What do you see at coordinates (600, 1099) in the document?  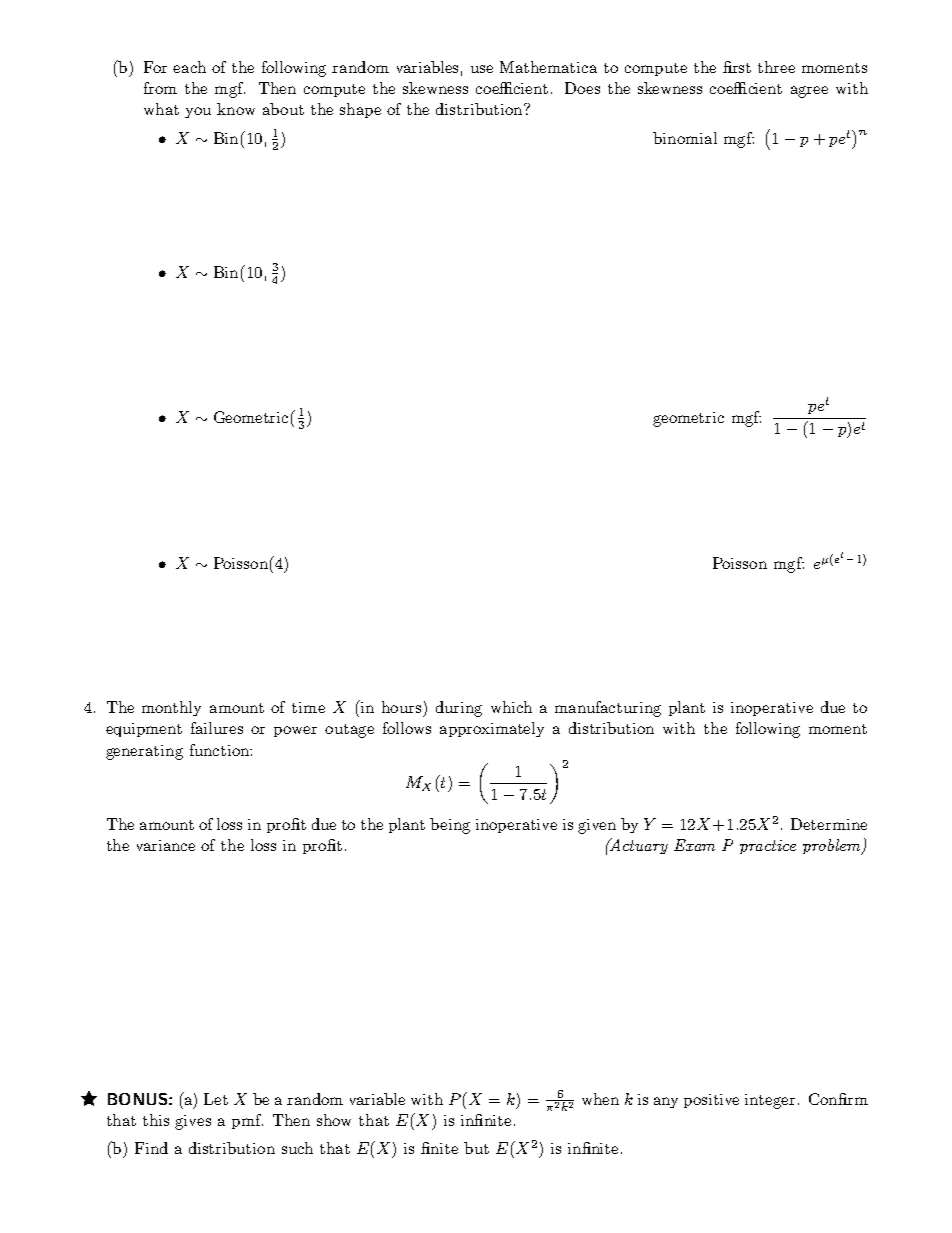 I see `when` at bounding box center [600, 1099].
